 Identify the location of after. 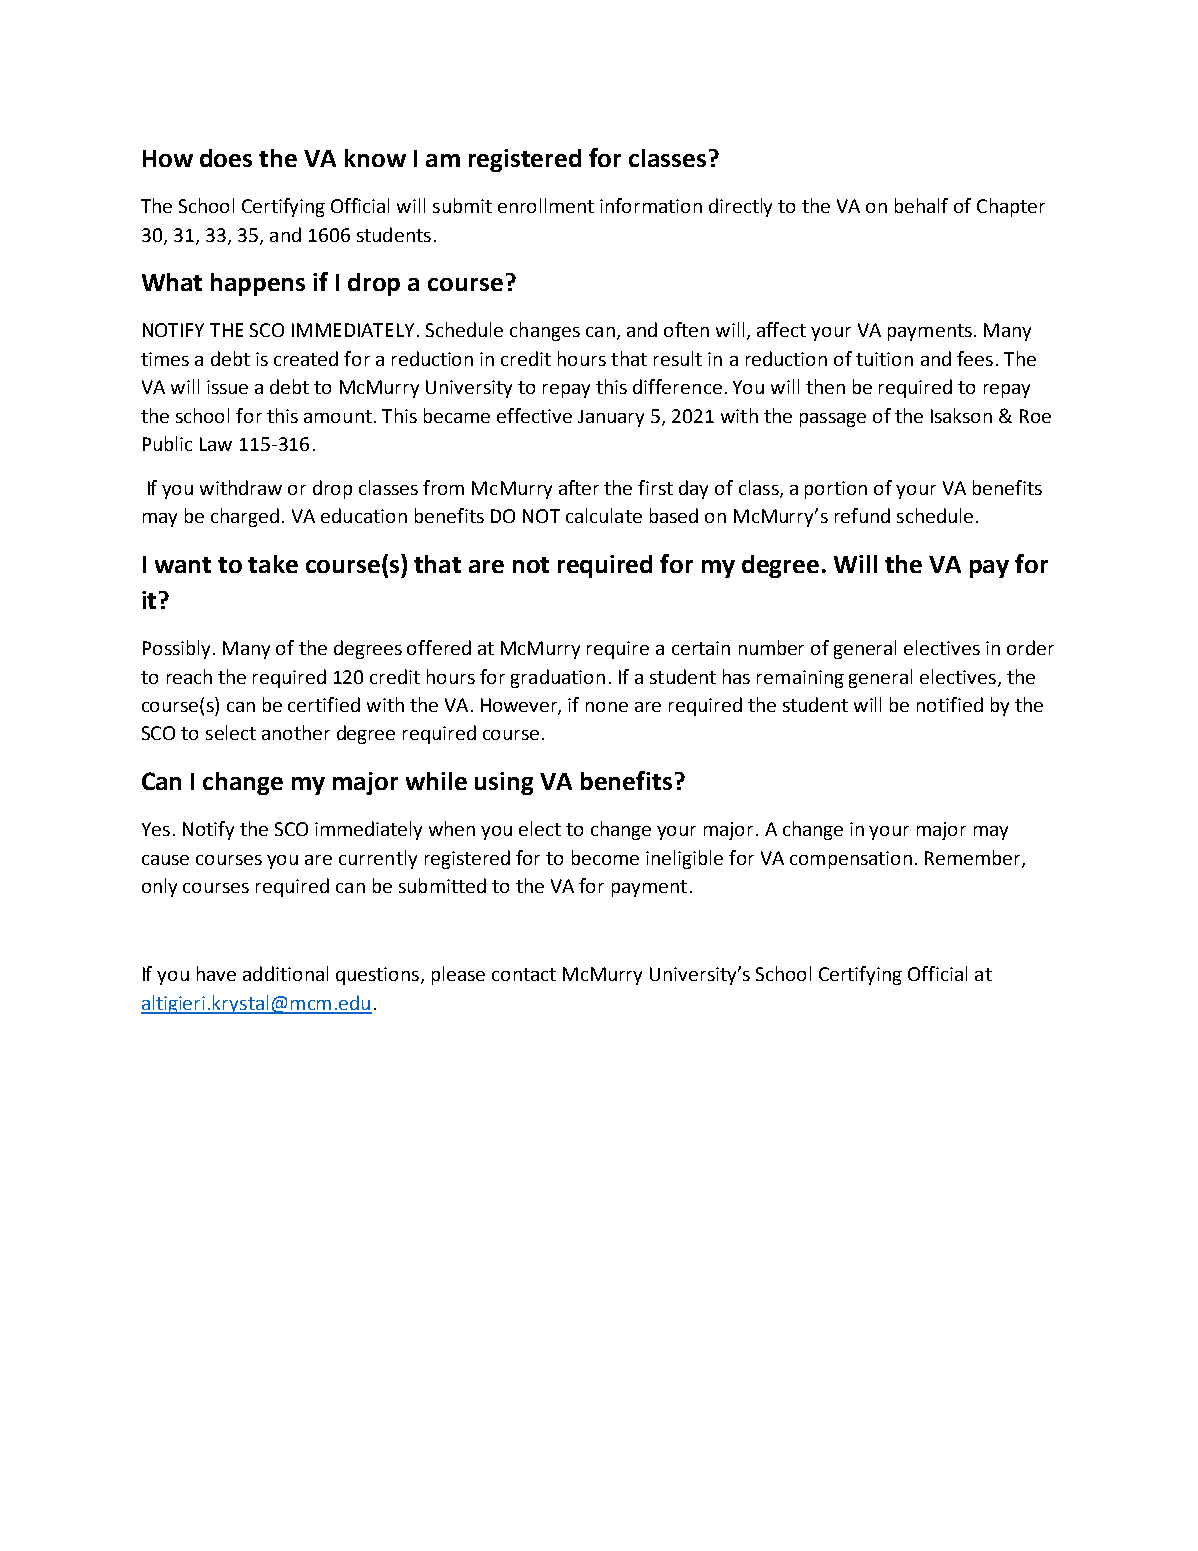
(579, 487).
